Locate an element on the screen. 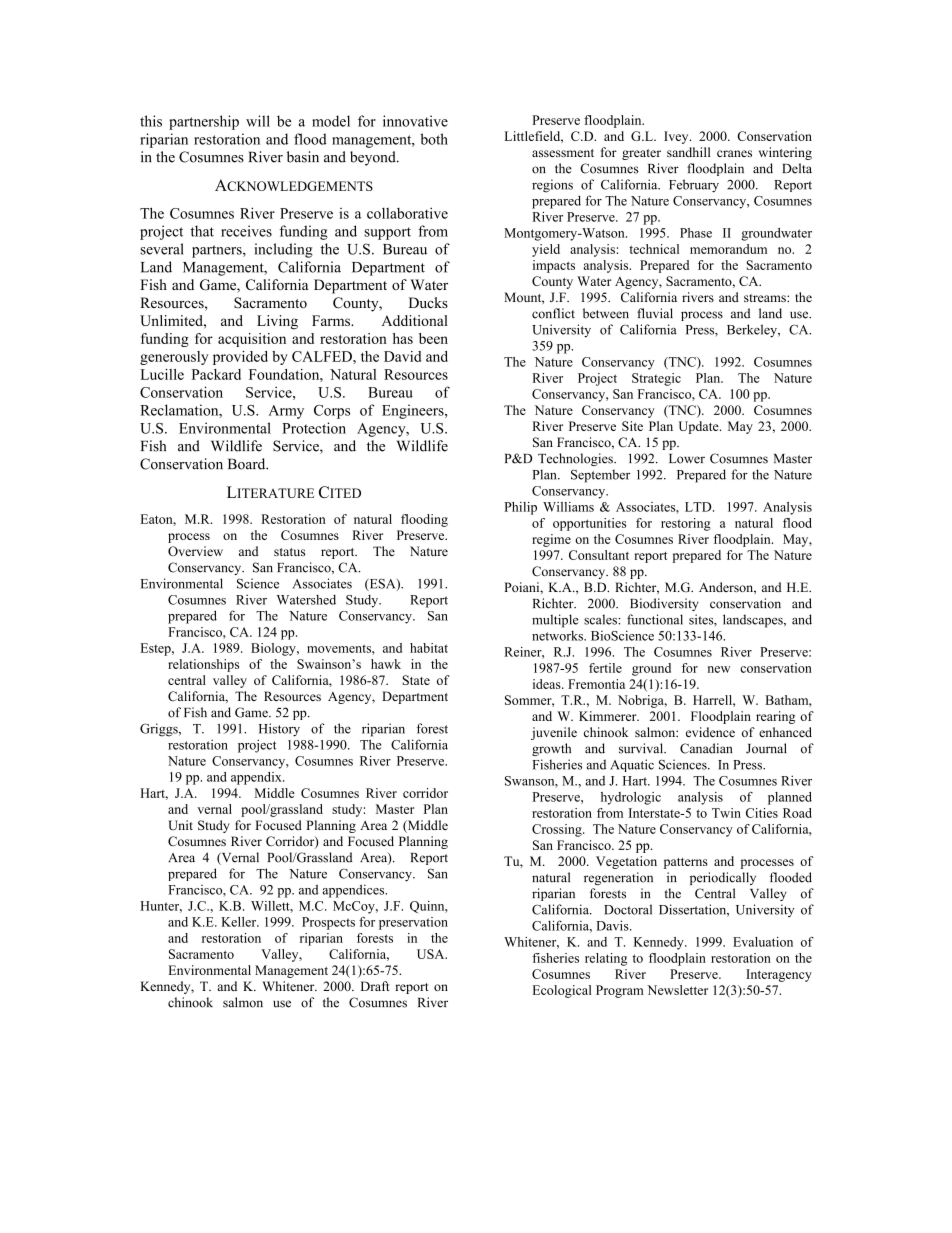 The image size is (952, 1233). functional is located at coordinates (655, 619).
